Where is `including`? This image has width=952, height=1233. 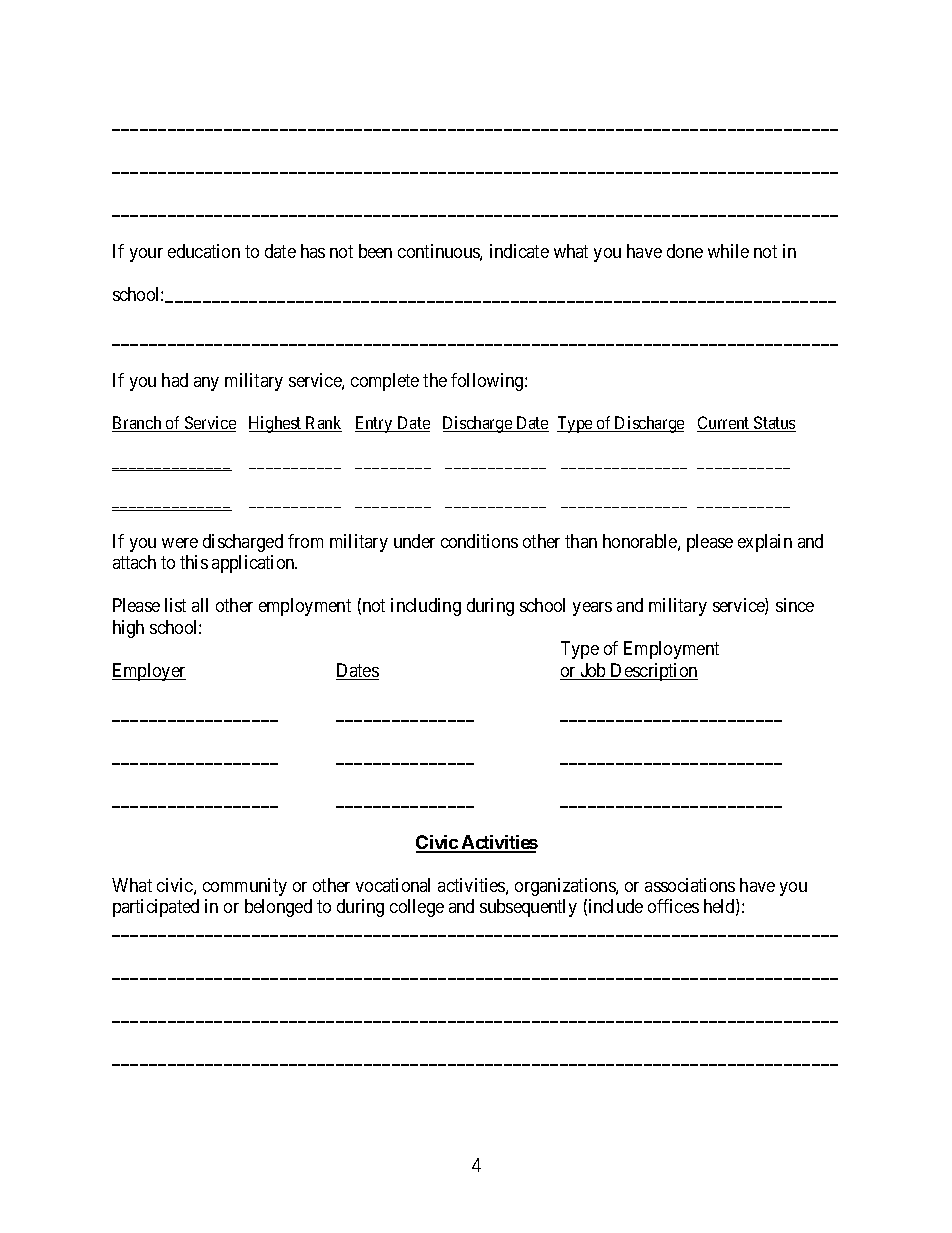
including is located at coordinates (426, 607).
